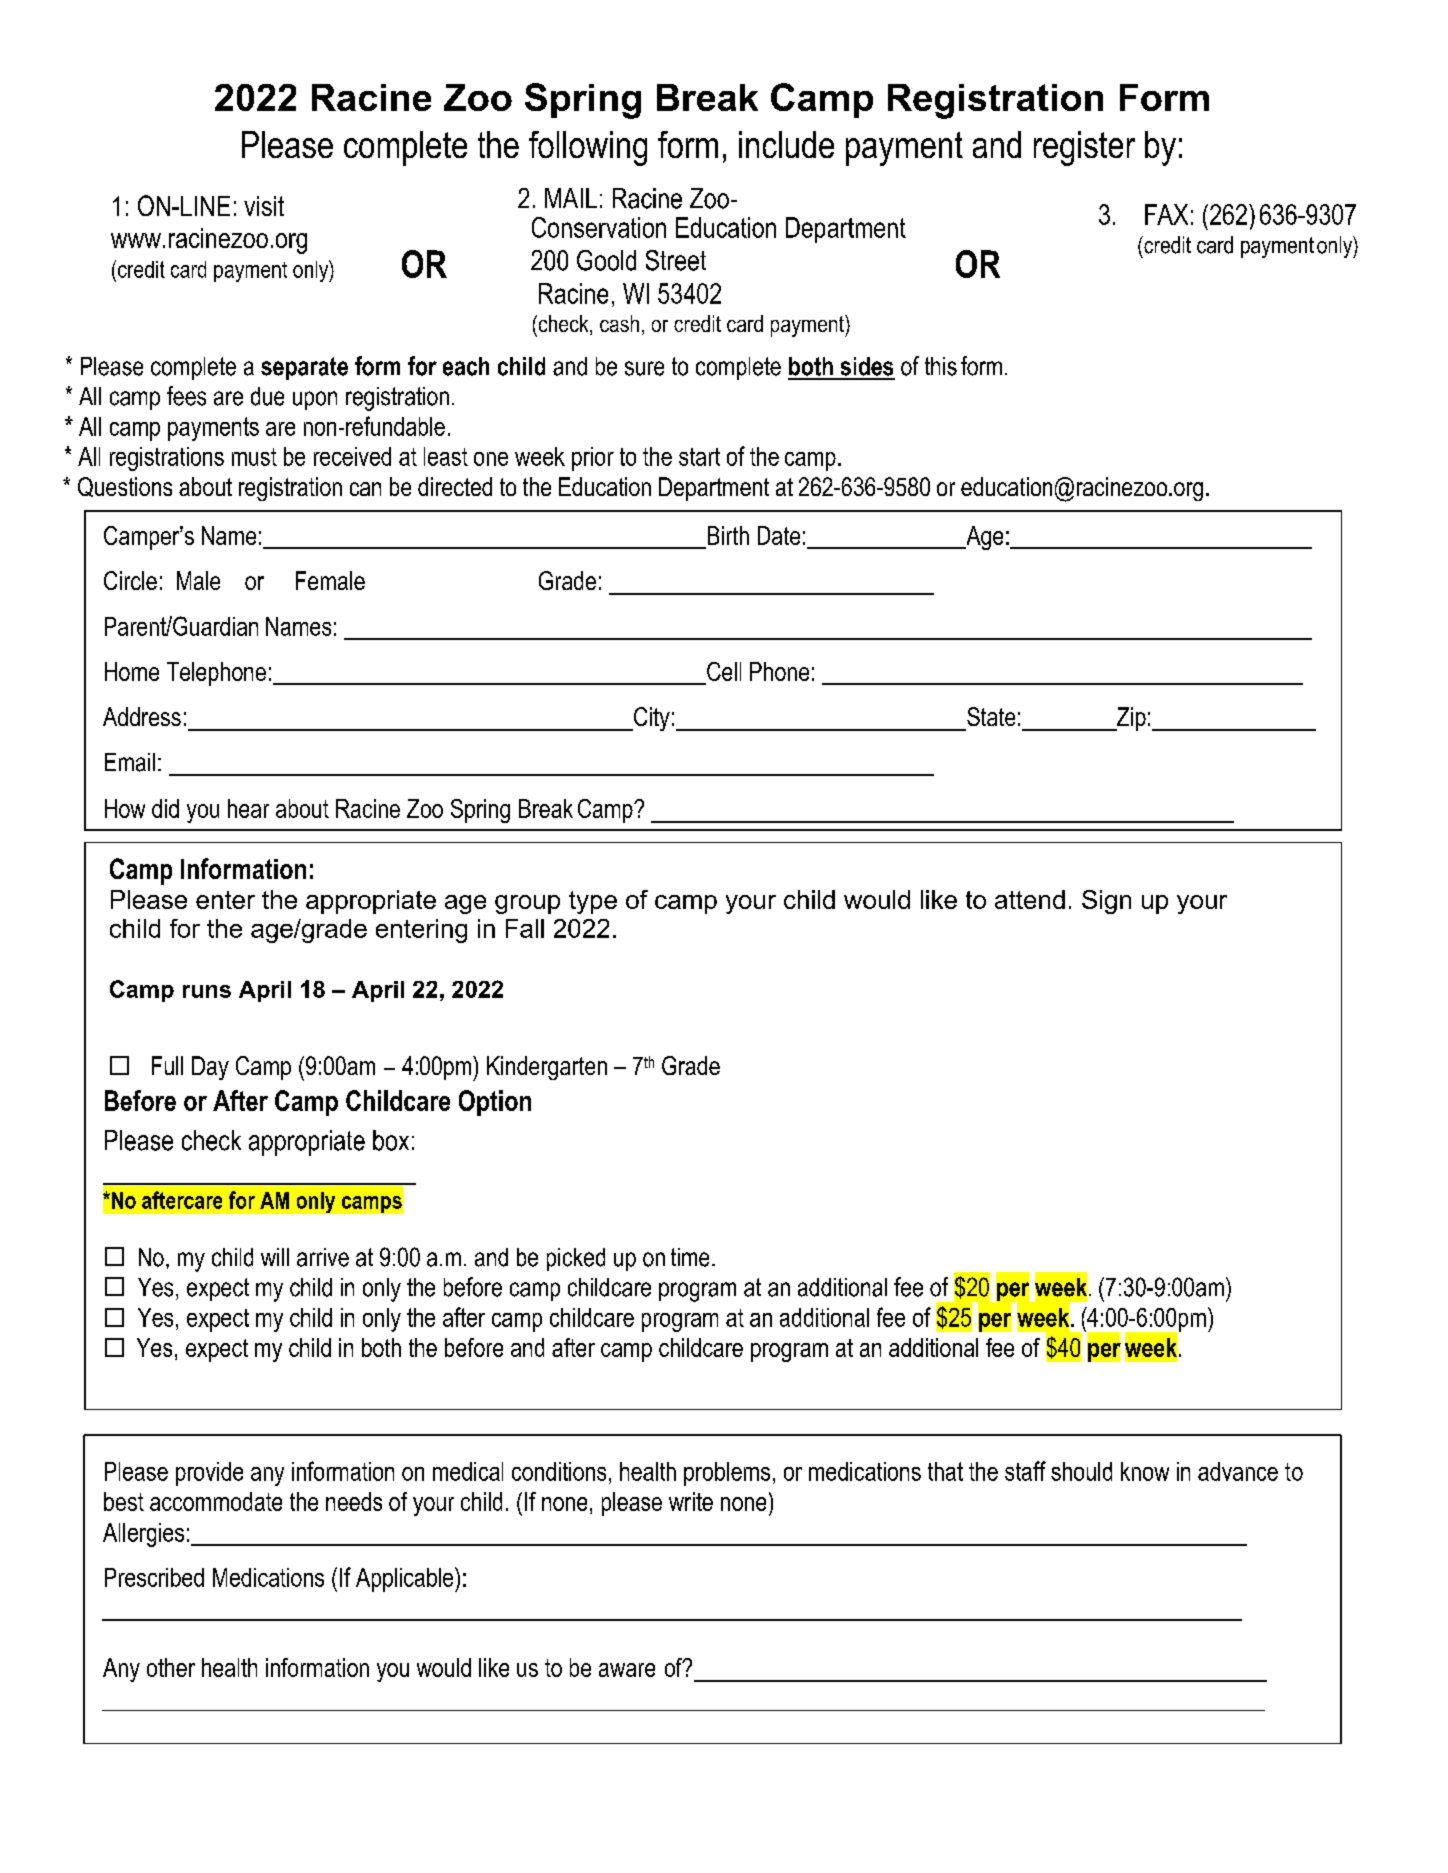  Describe the element at coordinates (1081, 1471) in the document. I see `should` at that location.
